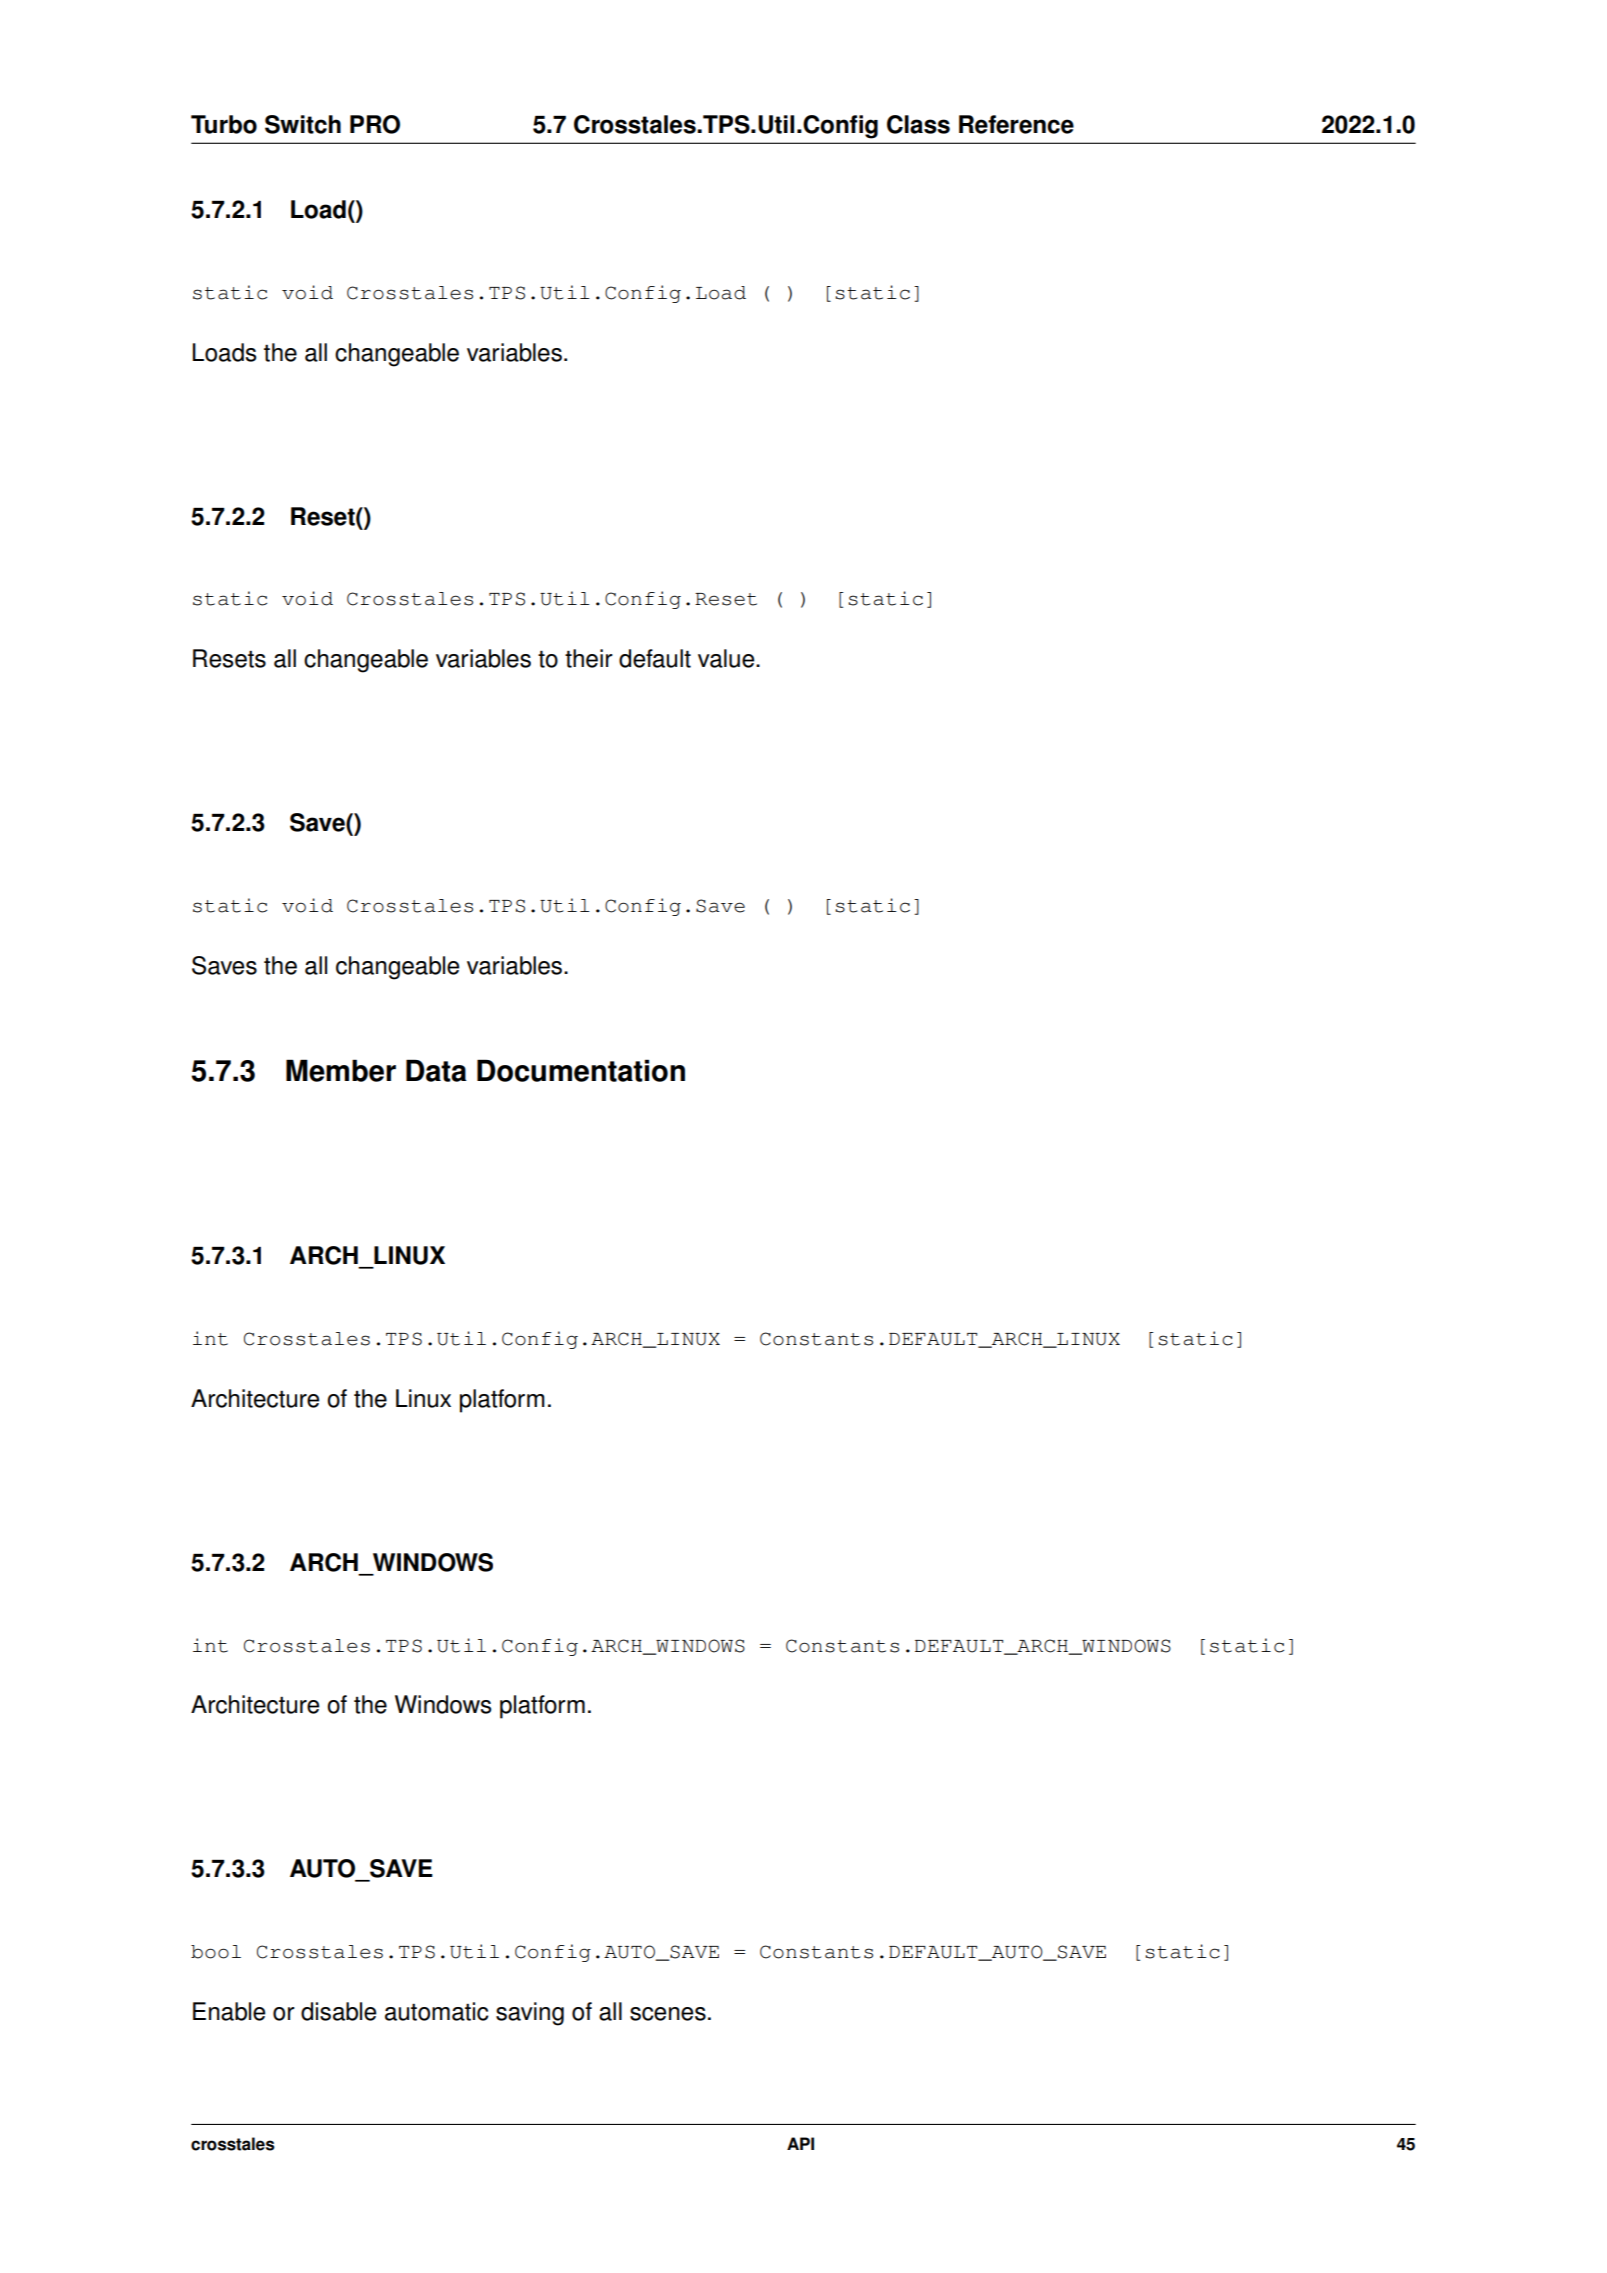  I want to click on scenes, so click(668, 2014).
